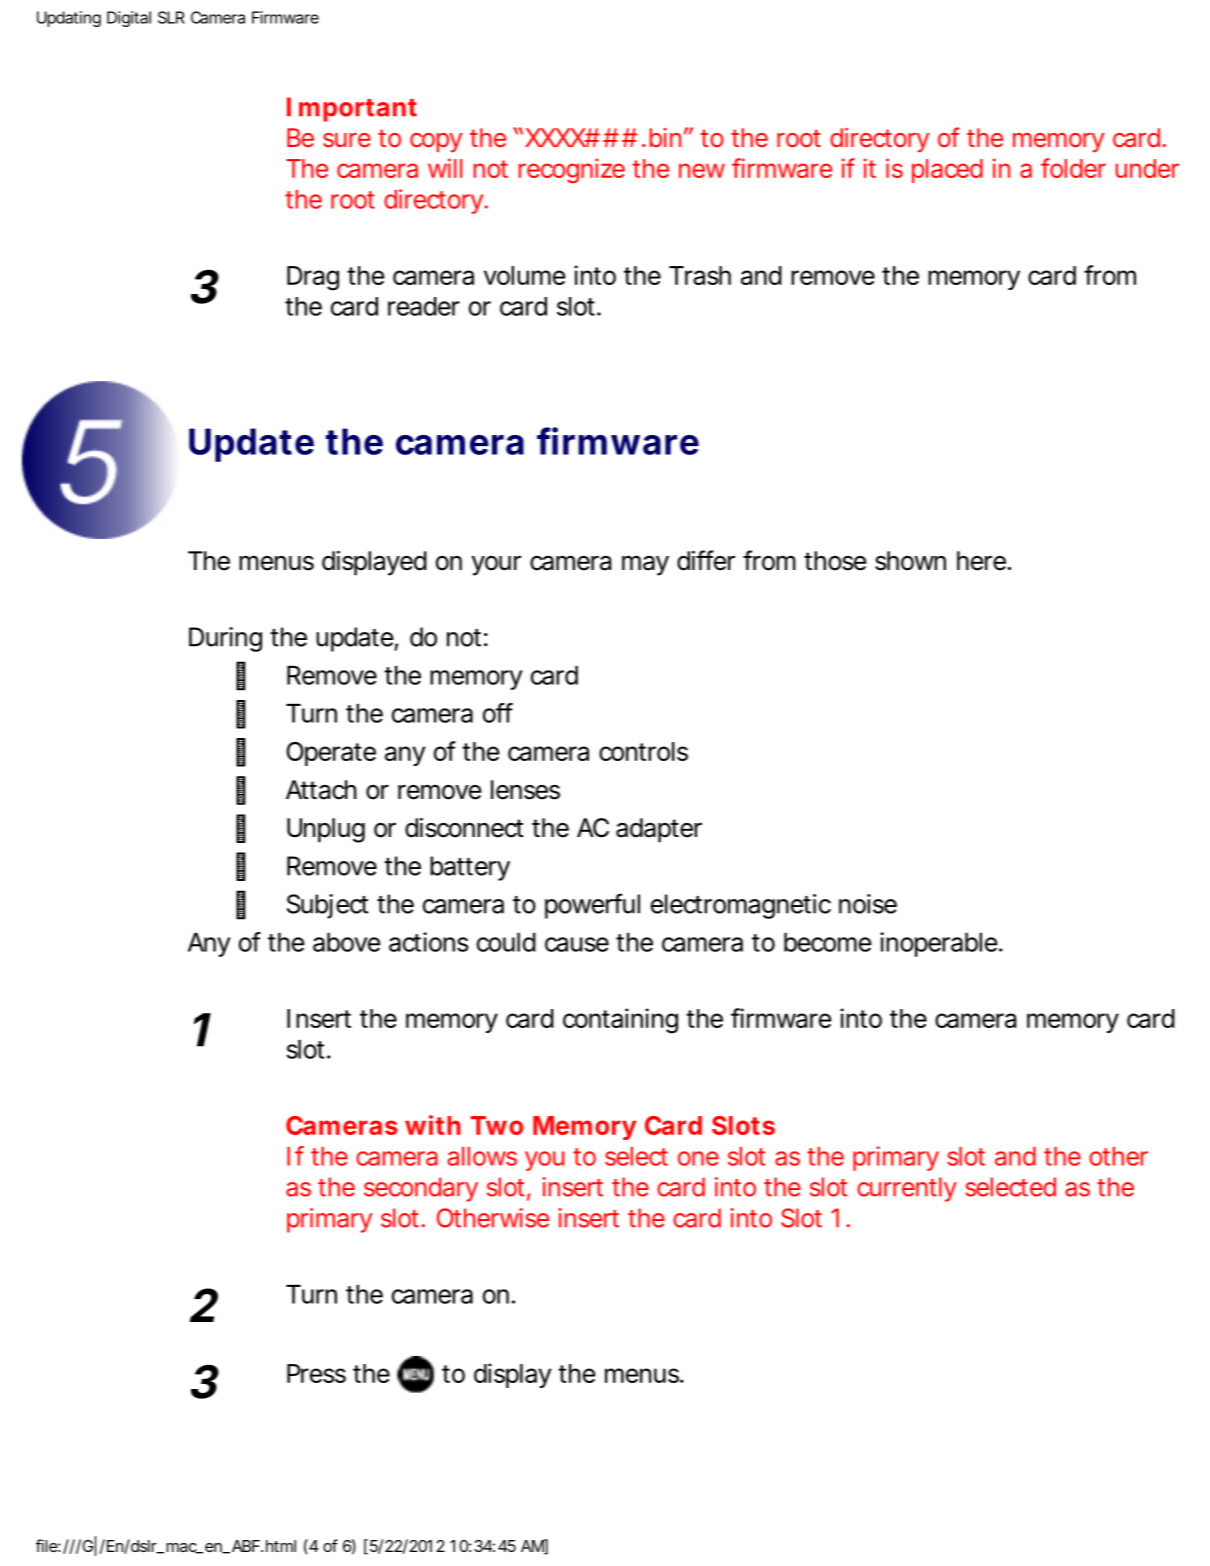 The width and height of the image is (1210, 1566). What do you see at coordinates (939, 944) in the image?
I see `inoperable` at bounding box center [939, 944].
